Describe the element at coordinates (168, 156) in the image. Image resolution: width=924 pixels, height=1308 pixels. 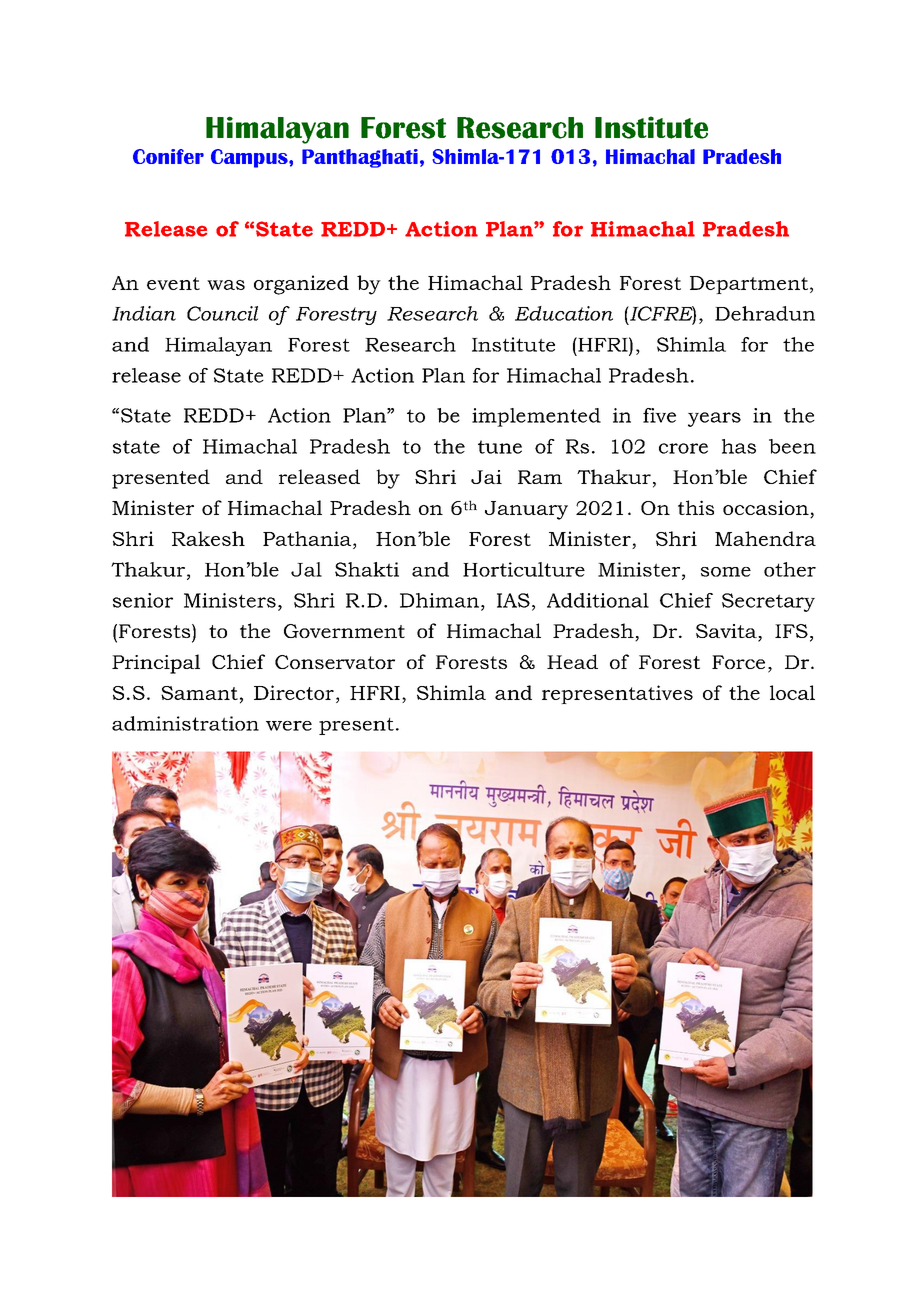
I see `Conifer` at that location.
